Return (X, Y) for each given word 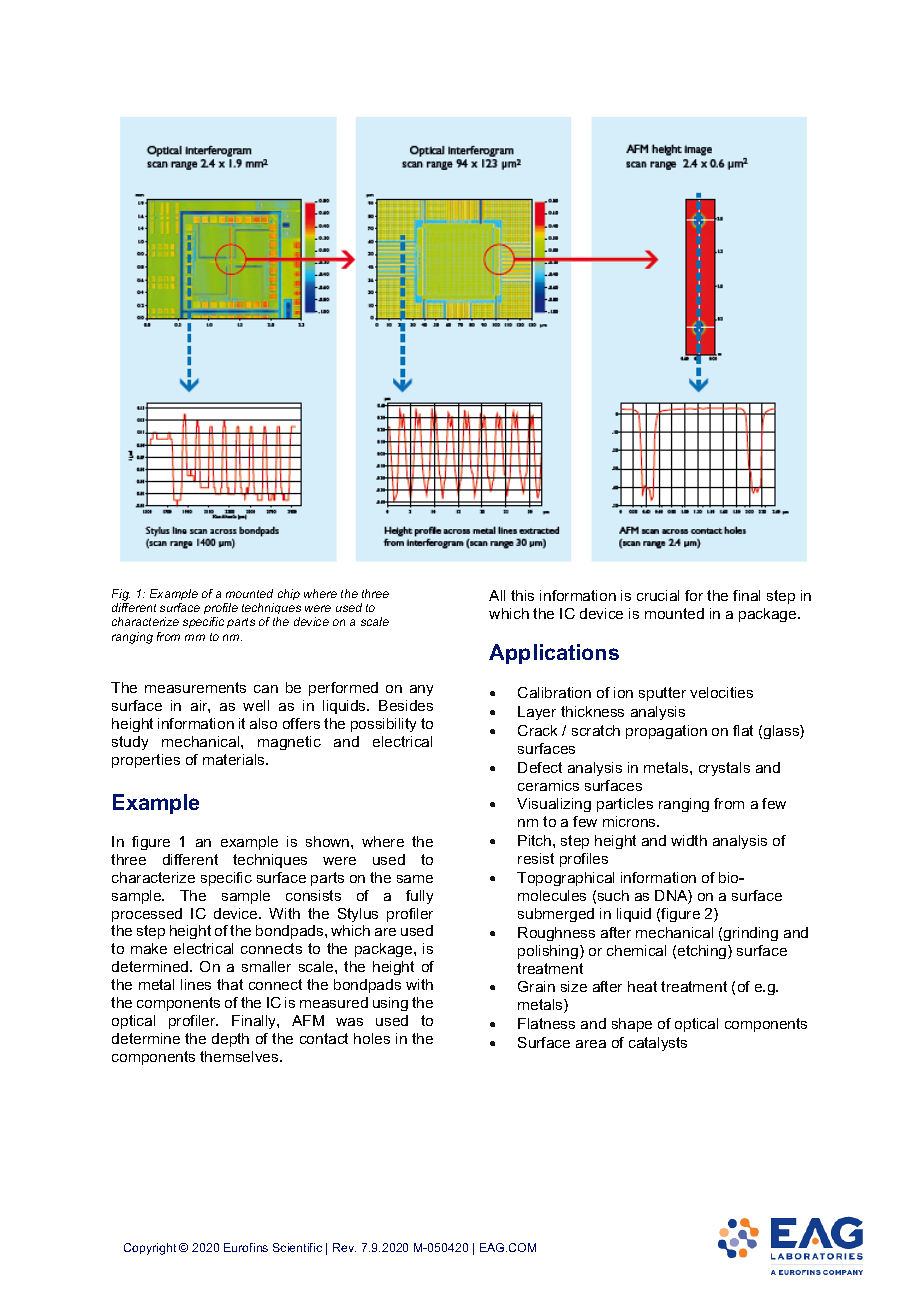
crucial (658, 595)
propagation (666, 732)
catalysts (658, 1044)
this (522, 595)
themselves (240, 1056)
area (591, 1044)
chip (289, 594)
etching (703, 952)
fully (419, 897)
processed (147, 915)
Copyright (150, 1249)
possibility (383, 725)
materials (235, 759)
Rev (344, 1247)
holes (372, 1038)
